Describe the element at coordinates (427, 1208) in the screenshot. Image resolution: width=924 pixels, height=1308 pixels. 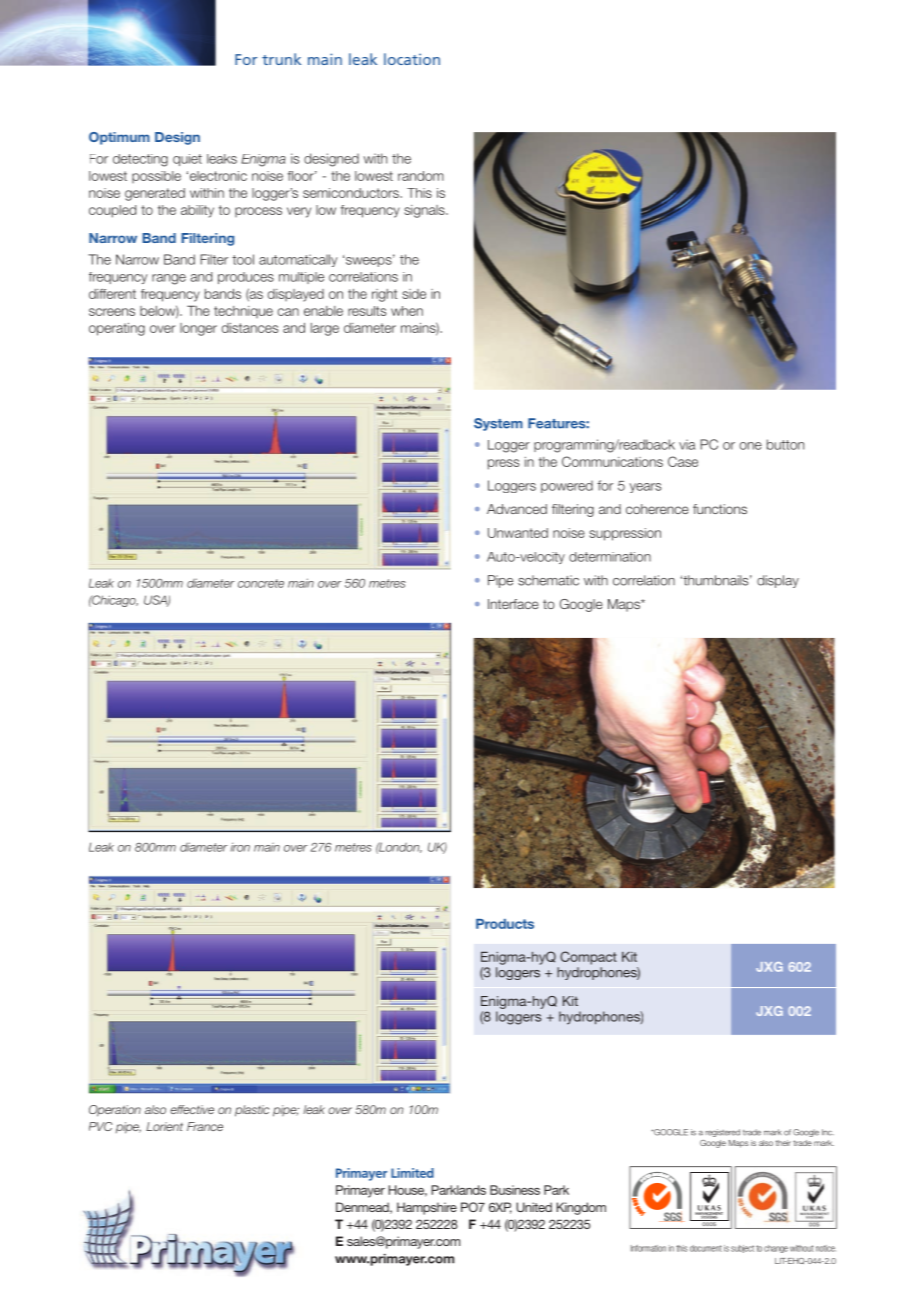
I see `Hampshire` at that location.
